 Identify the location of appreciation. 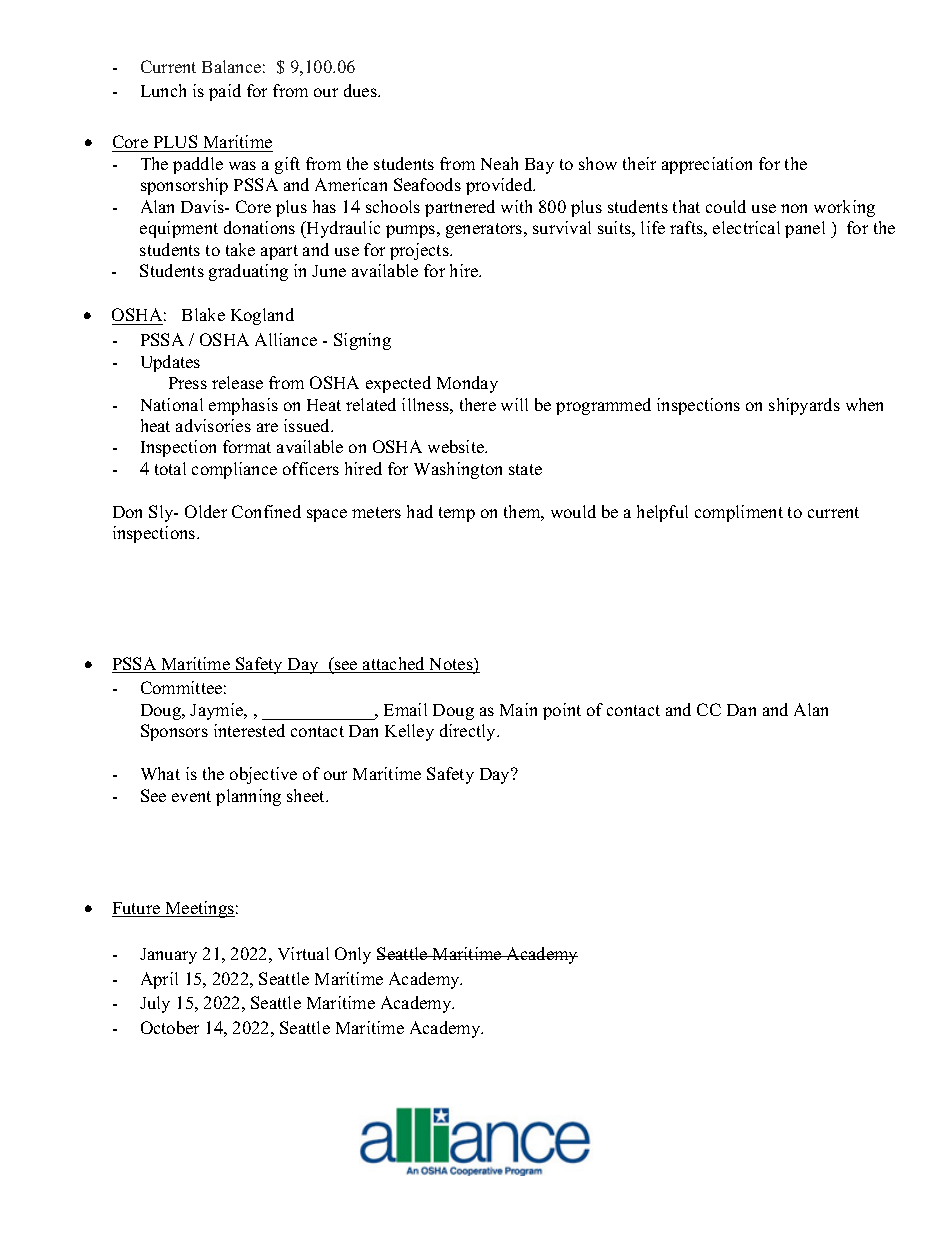
(707, 165).
